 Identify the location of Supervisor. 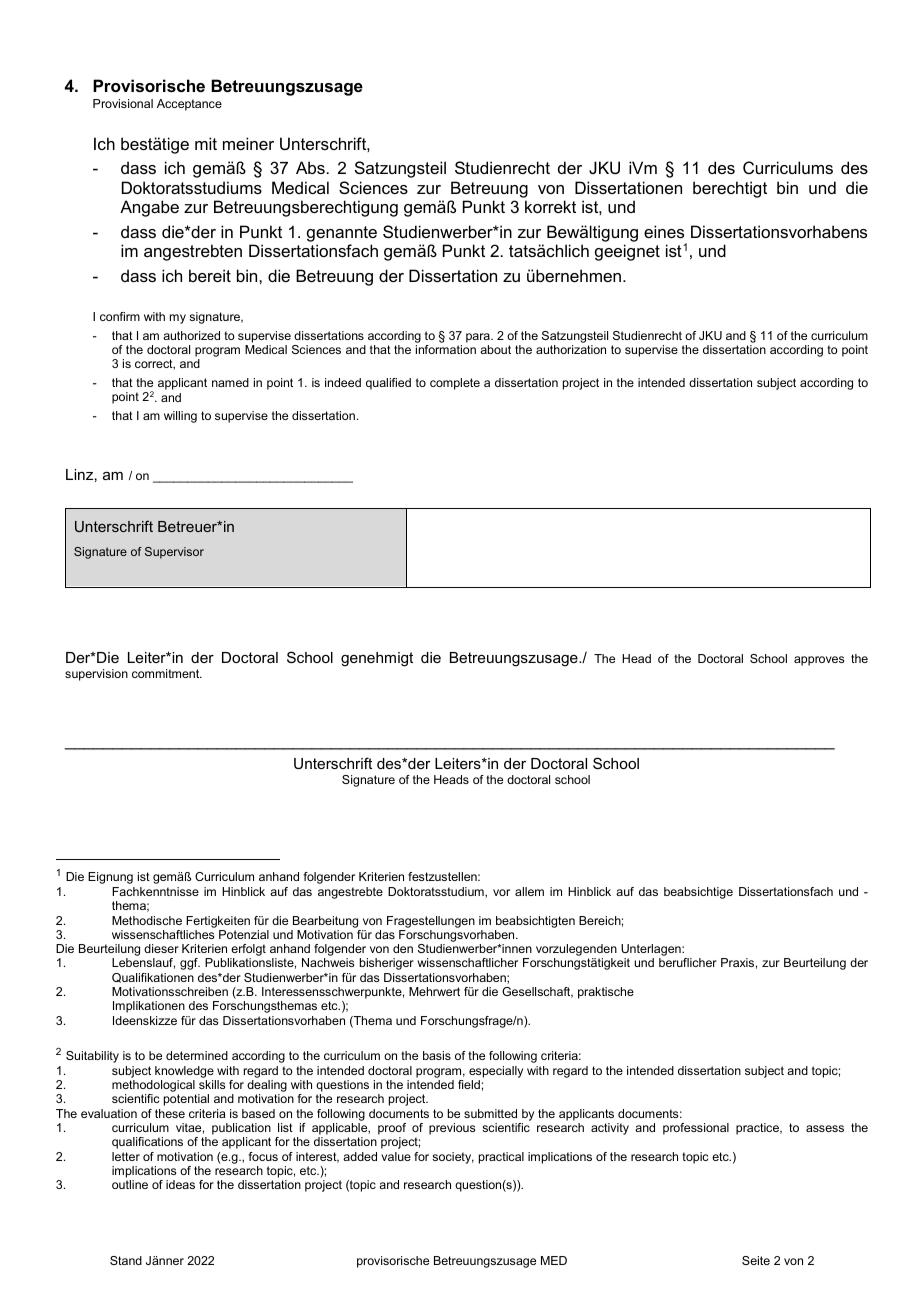
(174, 553).
